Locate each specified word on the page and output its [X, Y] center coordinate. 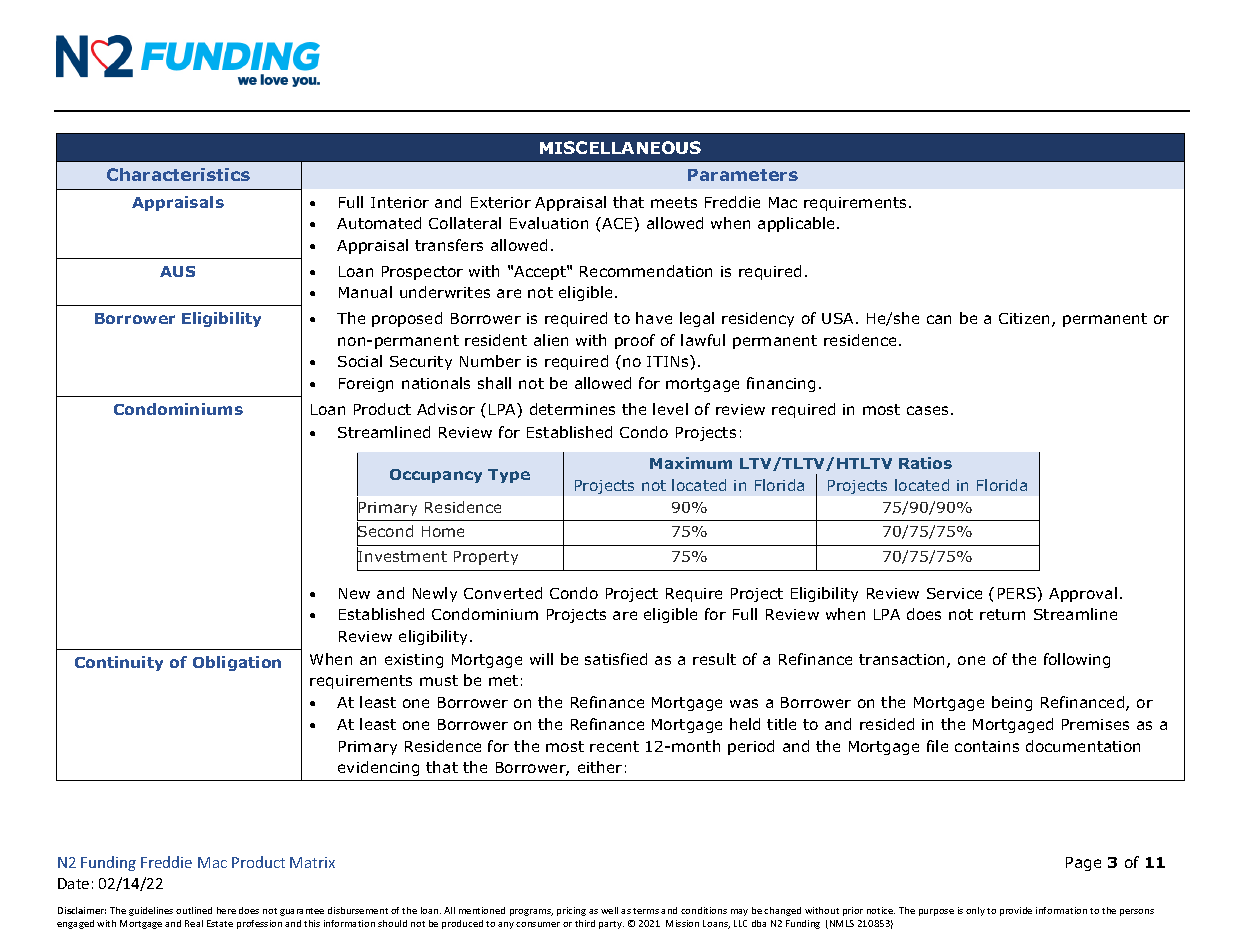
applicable [798, 224]
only [975, 911]
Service [954, 593]
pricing [571, 911]
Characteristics [178, 174]
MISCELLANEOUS [620, 147]
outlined [194, 910]
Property [486, 558]
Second [385, 532]
